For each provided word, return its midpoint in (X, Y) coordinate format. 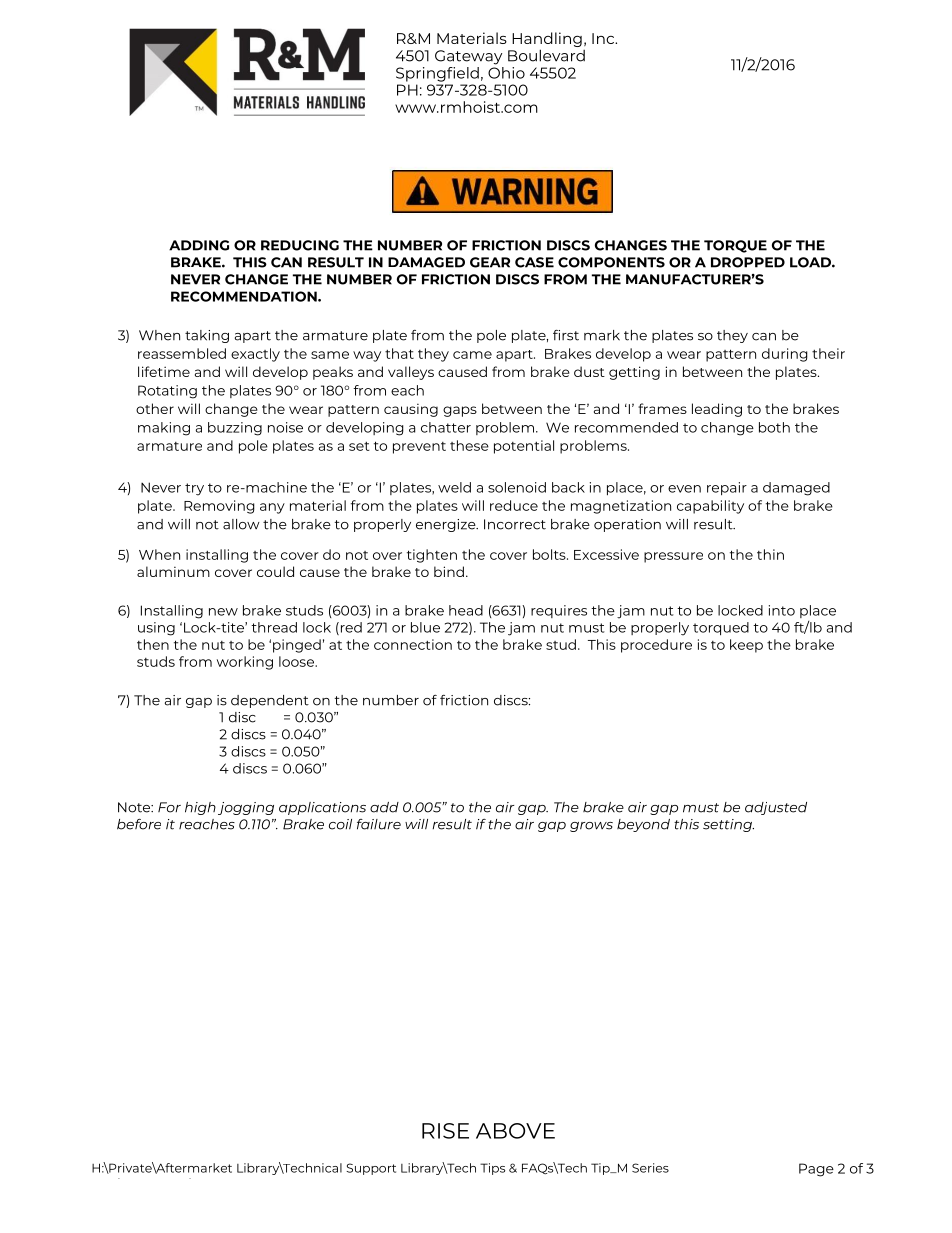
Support (371, 1169)
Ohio (506, 71)
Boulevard (546, 55)
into (782, 610)
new (223, 612)
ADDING (199, 245)
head (466, 610)
